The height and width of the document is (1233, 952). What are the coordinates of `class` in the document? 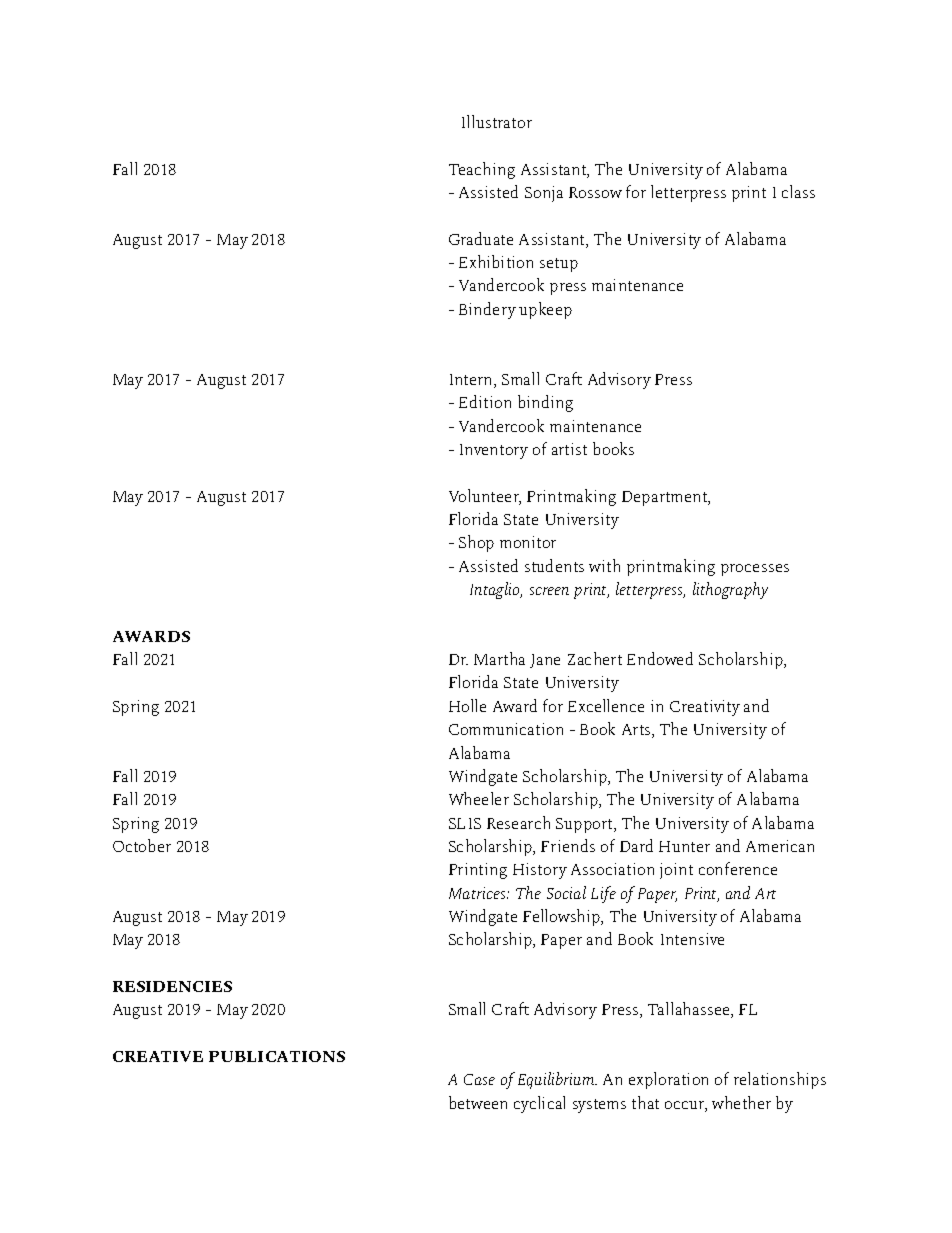 It's located at (798, 191).
